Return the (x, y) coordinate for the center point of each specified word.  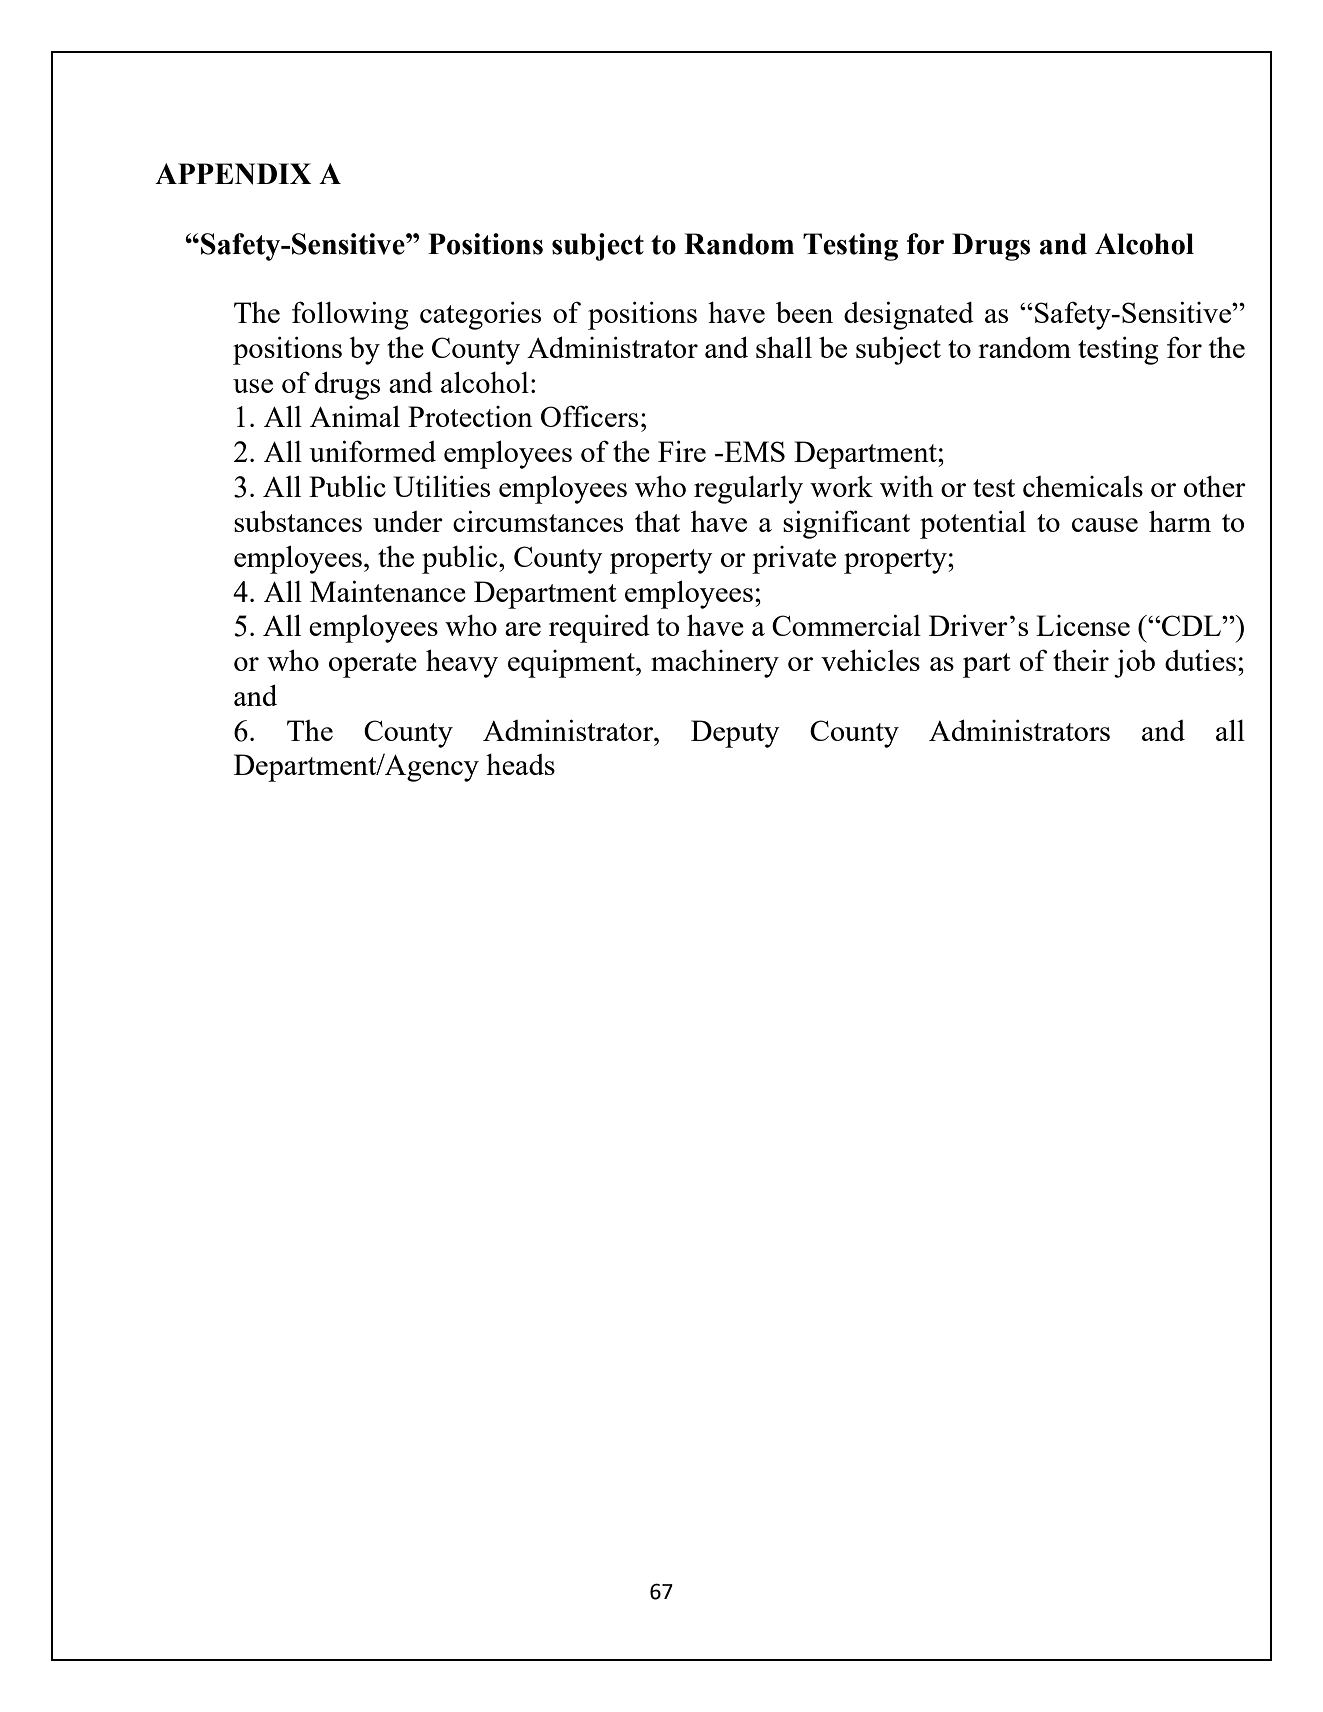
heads (520, 764)
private (794, 560)
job (1134, 663)
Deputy (735, 734)
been (804, 312)
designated (909, 315)
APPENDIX (233, 174)
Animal (355, 416)
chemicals (1083, 486)
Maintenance (388, 591)
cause (1105, 525)
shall (784, 347)
